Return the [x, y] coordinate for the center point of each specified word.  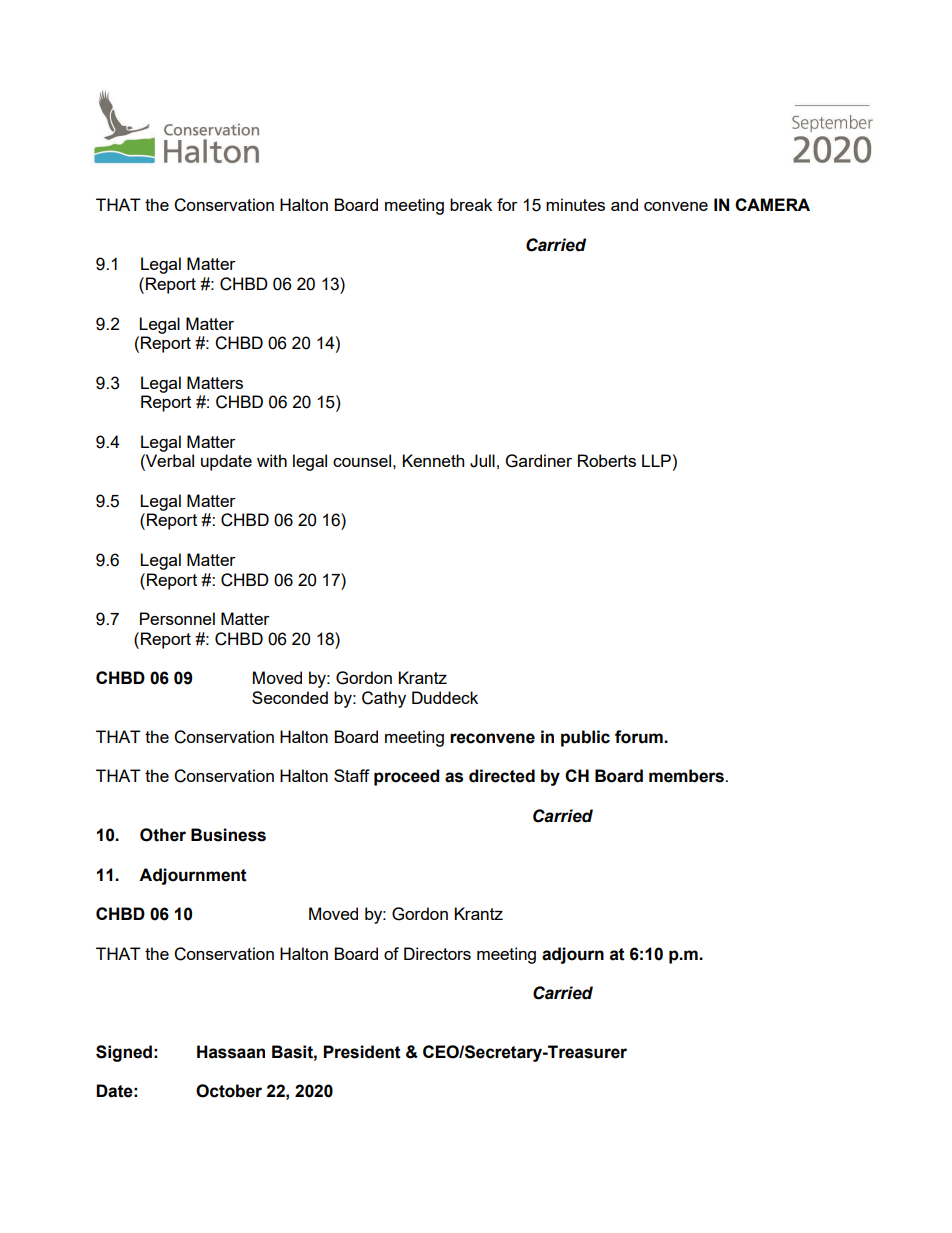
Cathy [384, 699]
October [229, 1091]
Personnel [177, 618]
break [471, 204]
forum [640, 737]
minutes [575, 204]
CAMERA [772, 204]
